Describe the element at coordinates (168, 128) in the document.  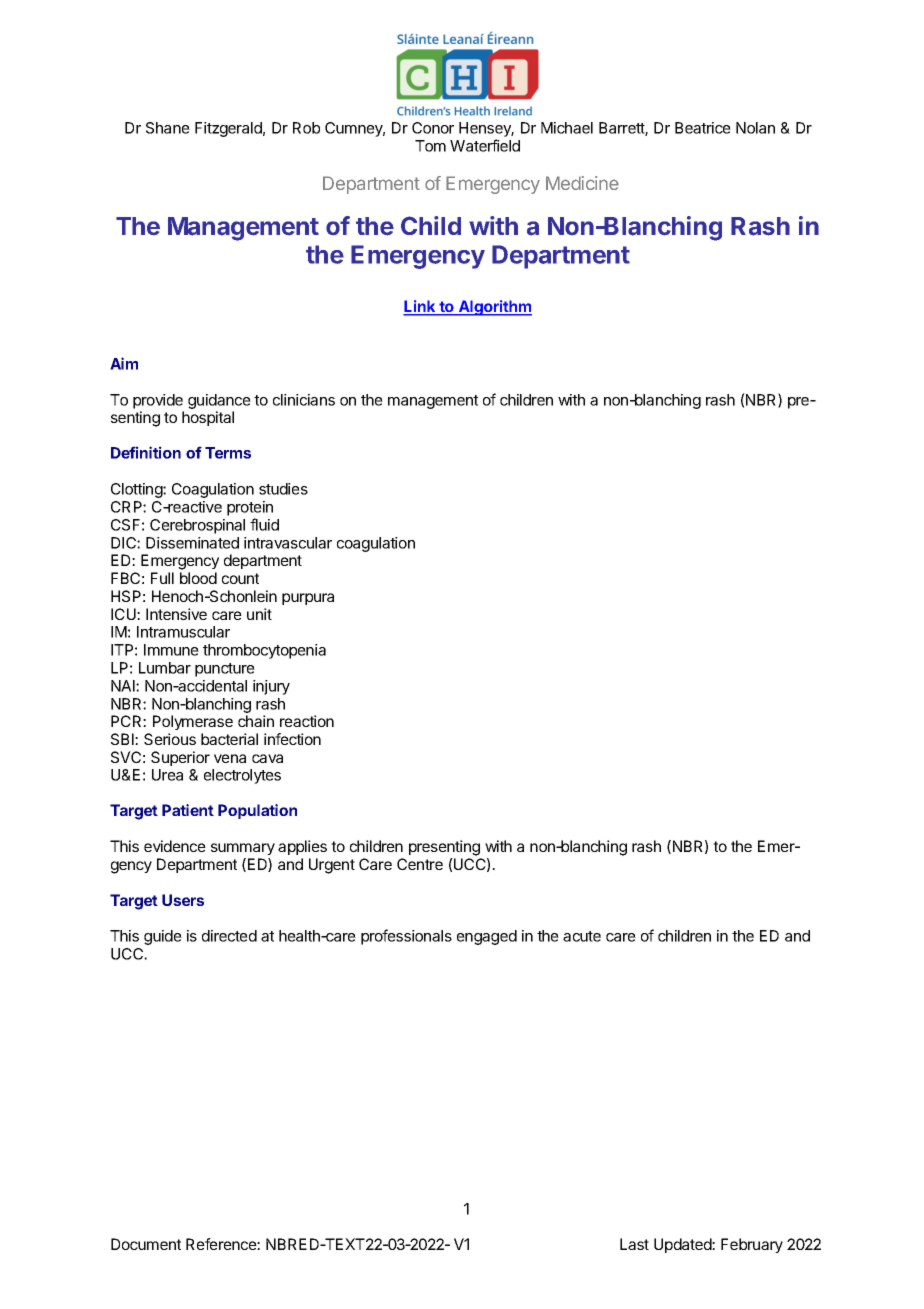
I see `Shane` at that location.
